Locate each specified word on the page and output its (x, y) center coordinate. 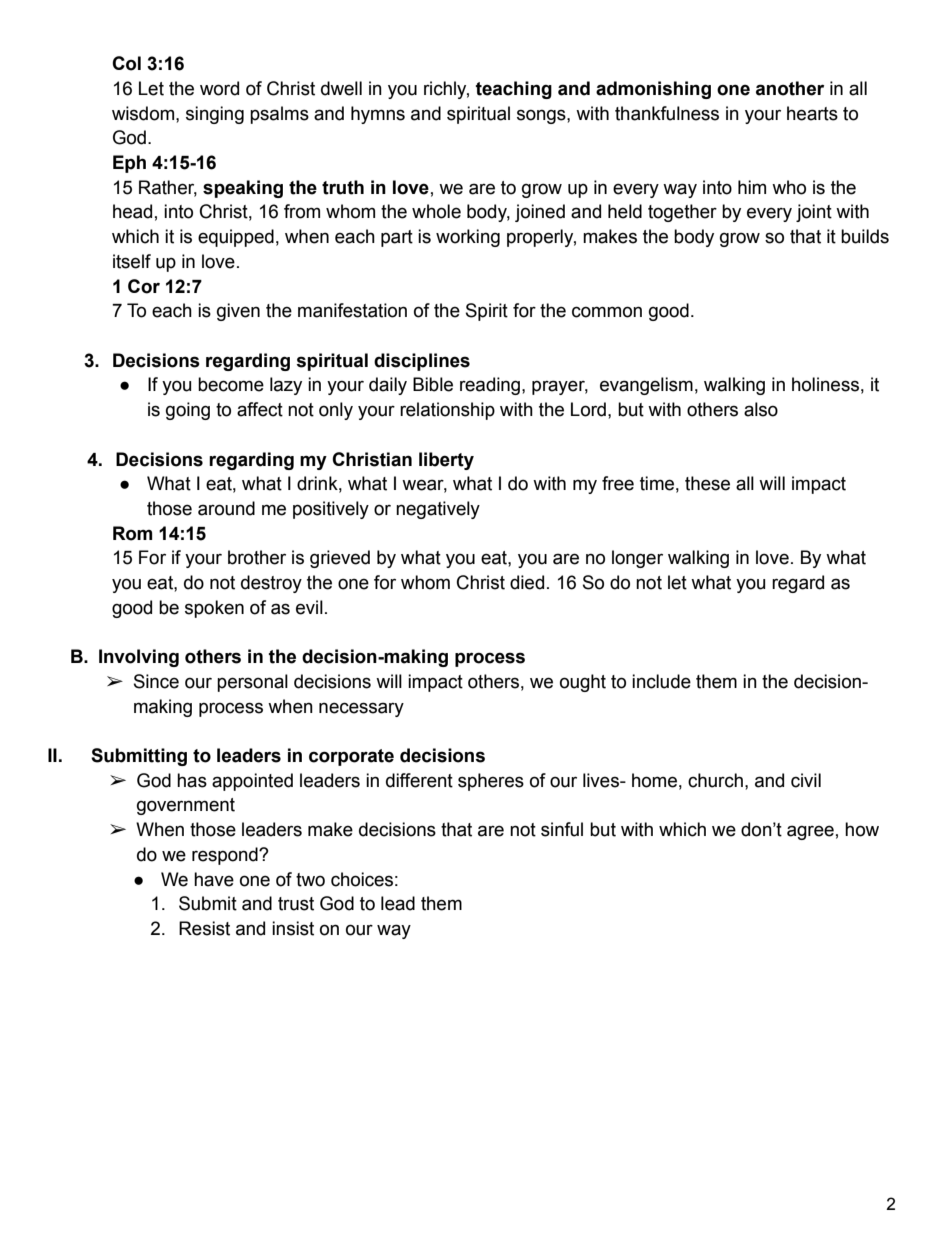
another (790, 88)
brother (257, 557)
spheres (491, 782)
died (527, 582)
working (468, 238)
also (761, 409)
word (219, 88)
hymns (378, 115)
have (214, 879)
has (192, 780)
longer (637, 559)
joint (814, 213)
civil (806, 780)
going (188, 411)
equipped (236, 238)
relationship (447, 411)
